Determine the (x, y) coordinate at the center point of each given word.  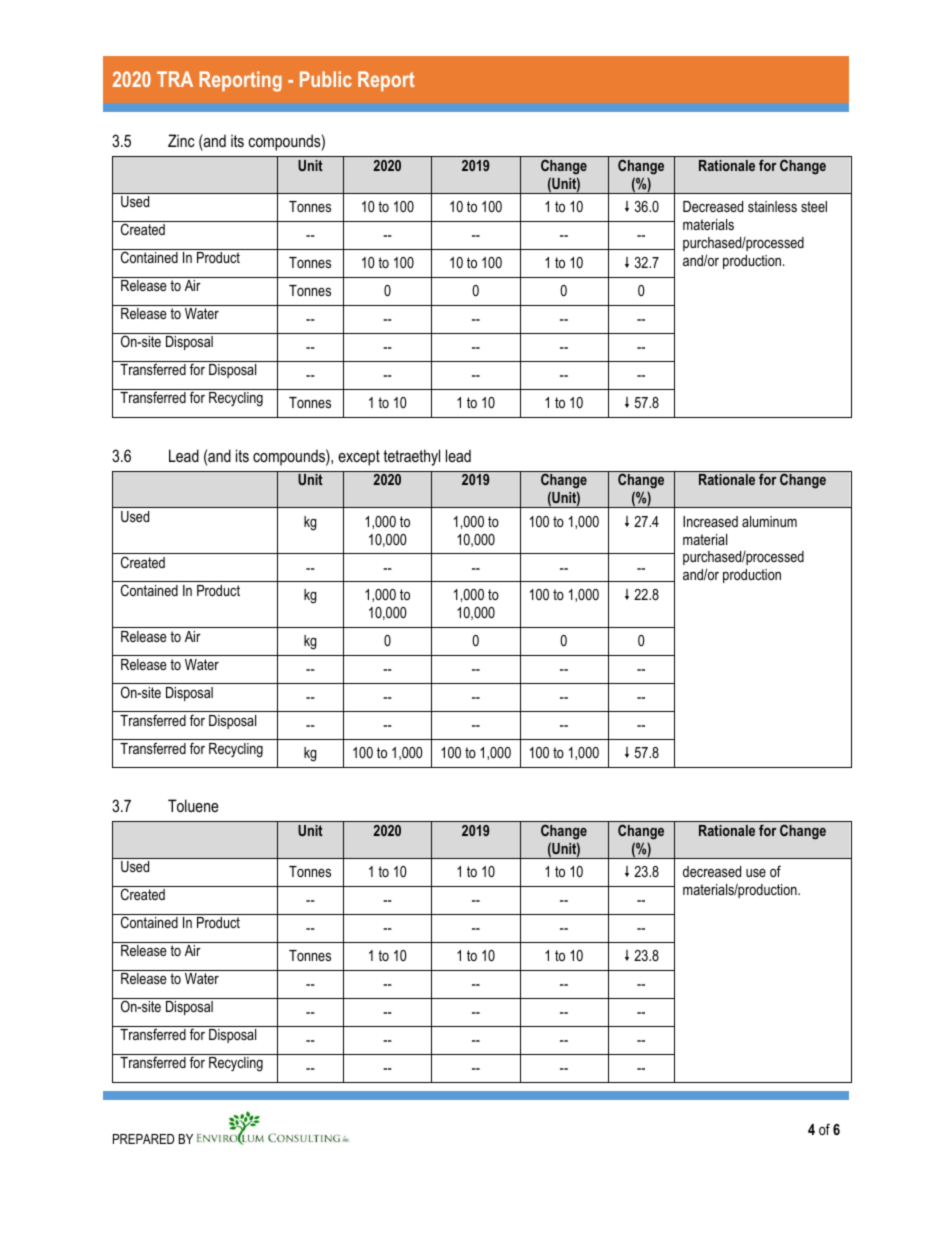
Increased (710, 521)
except (359, 458)
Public (326, 79)
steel (814, 206)
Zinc (181, 140)
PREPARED (143, 1139)
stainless (772, 206)
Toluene (193, 805)
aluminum (769, 521)
